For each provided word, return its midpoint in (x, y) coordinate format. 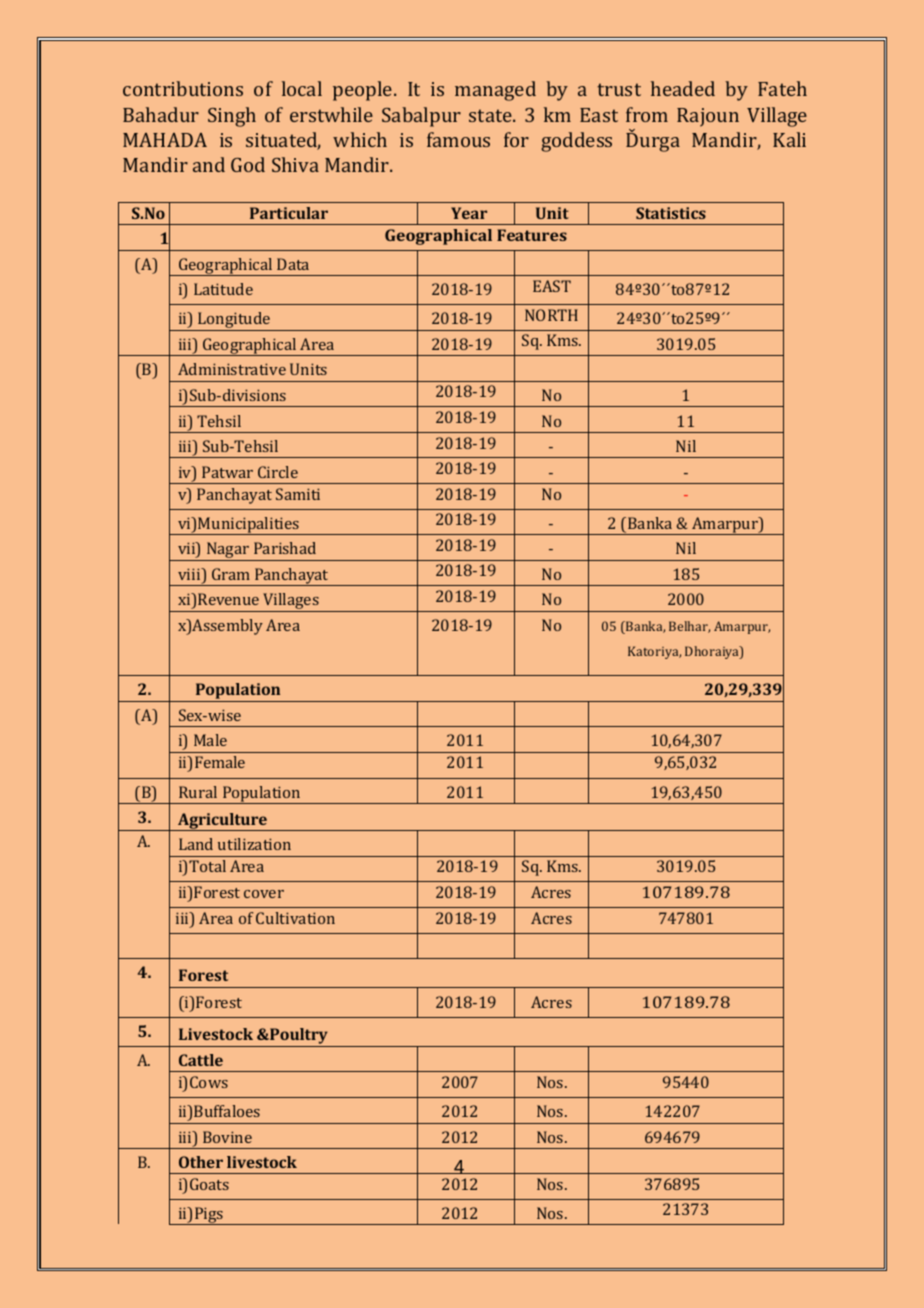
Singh (232, 117)
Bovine (227, 1137)
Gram (231, 574)
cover (264, 894)
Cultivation (295, 918)
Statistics (671, 213)
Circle (278, 472)
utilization (254, 844)
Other (201, 1162)
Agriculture (222, 822)
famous (458, 139)
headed (683, 88)
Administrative (232, 369)
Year (469, 213)
